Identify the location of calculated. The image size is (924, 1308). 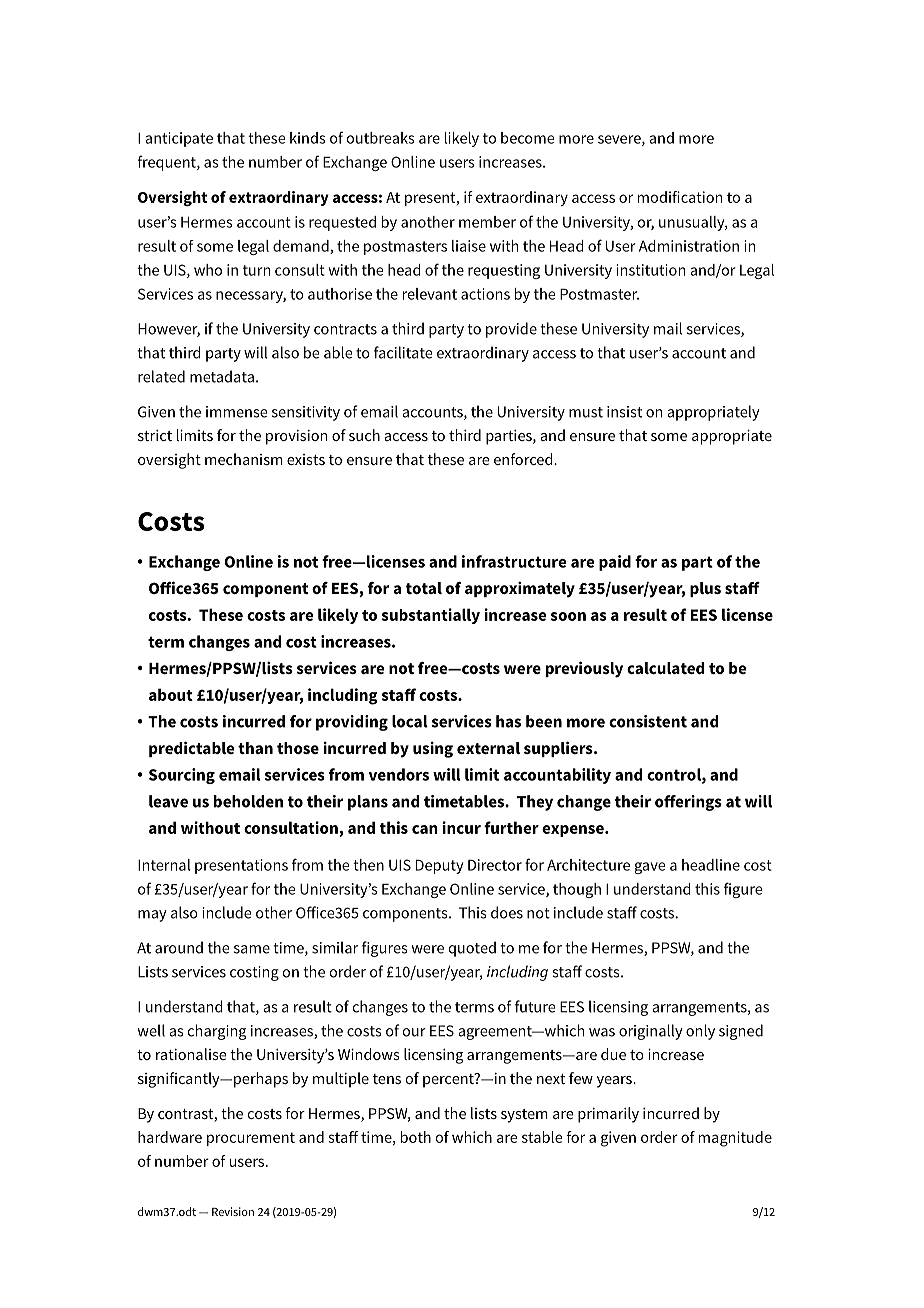
(665, 668).
